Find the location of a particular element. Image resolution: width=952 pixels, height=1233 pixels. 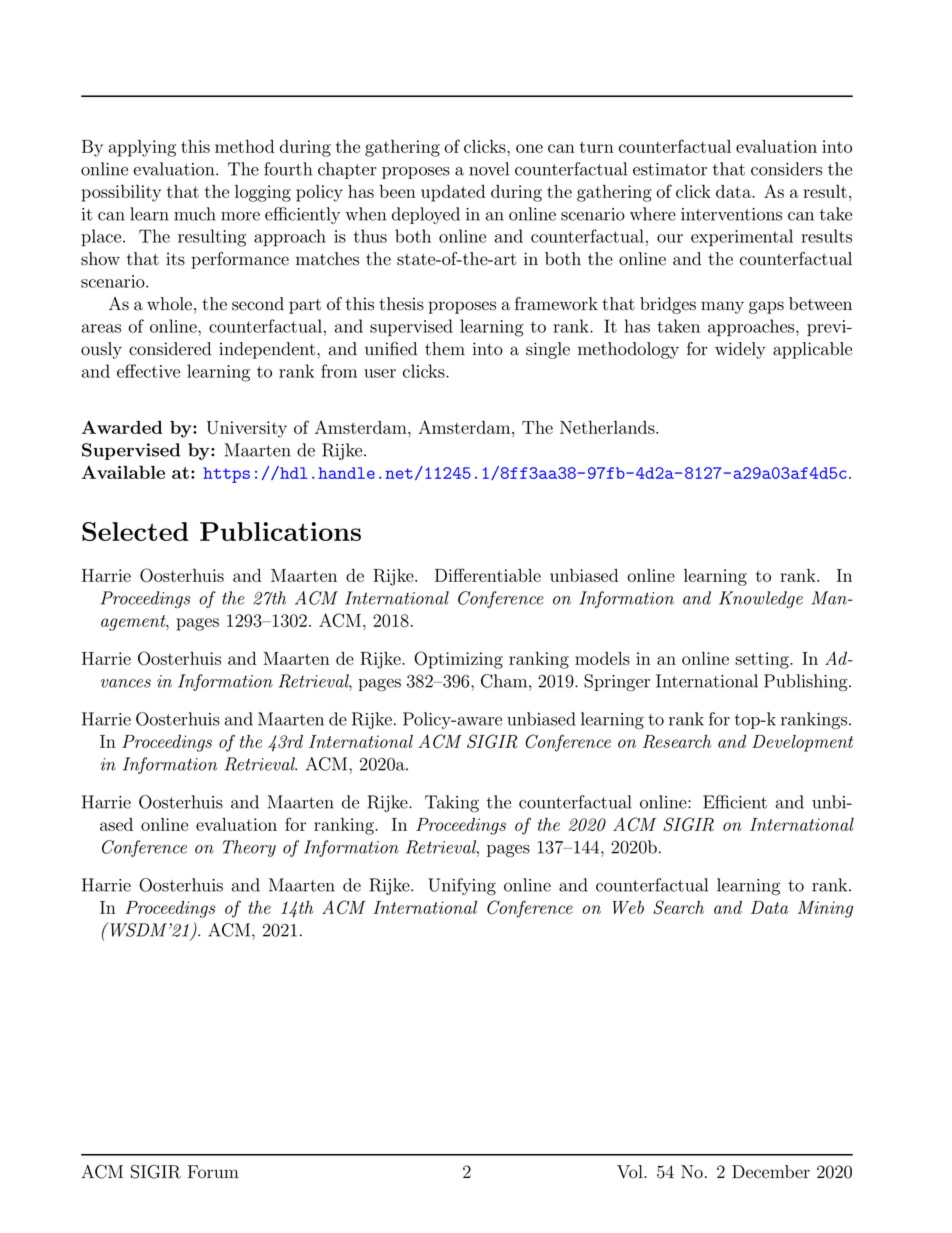

updated is located at coordinates (453, 193).
